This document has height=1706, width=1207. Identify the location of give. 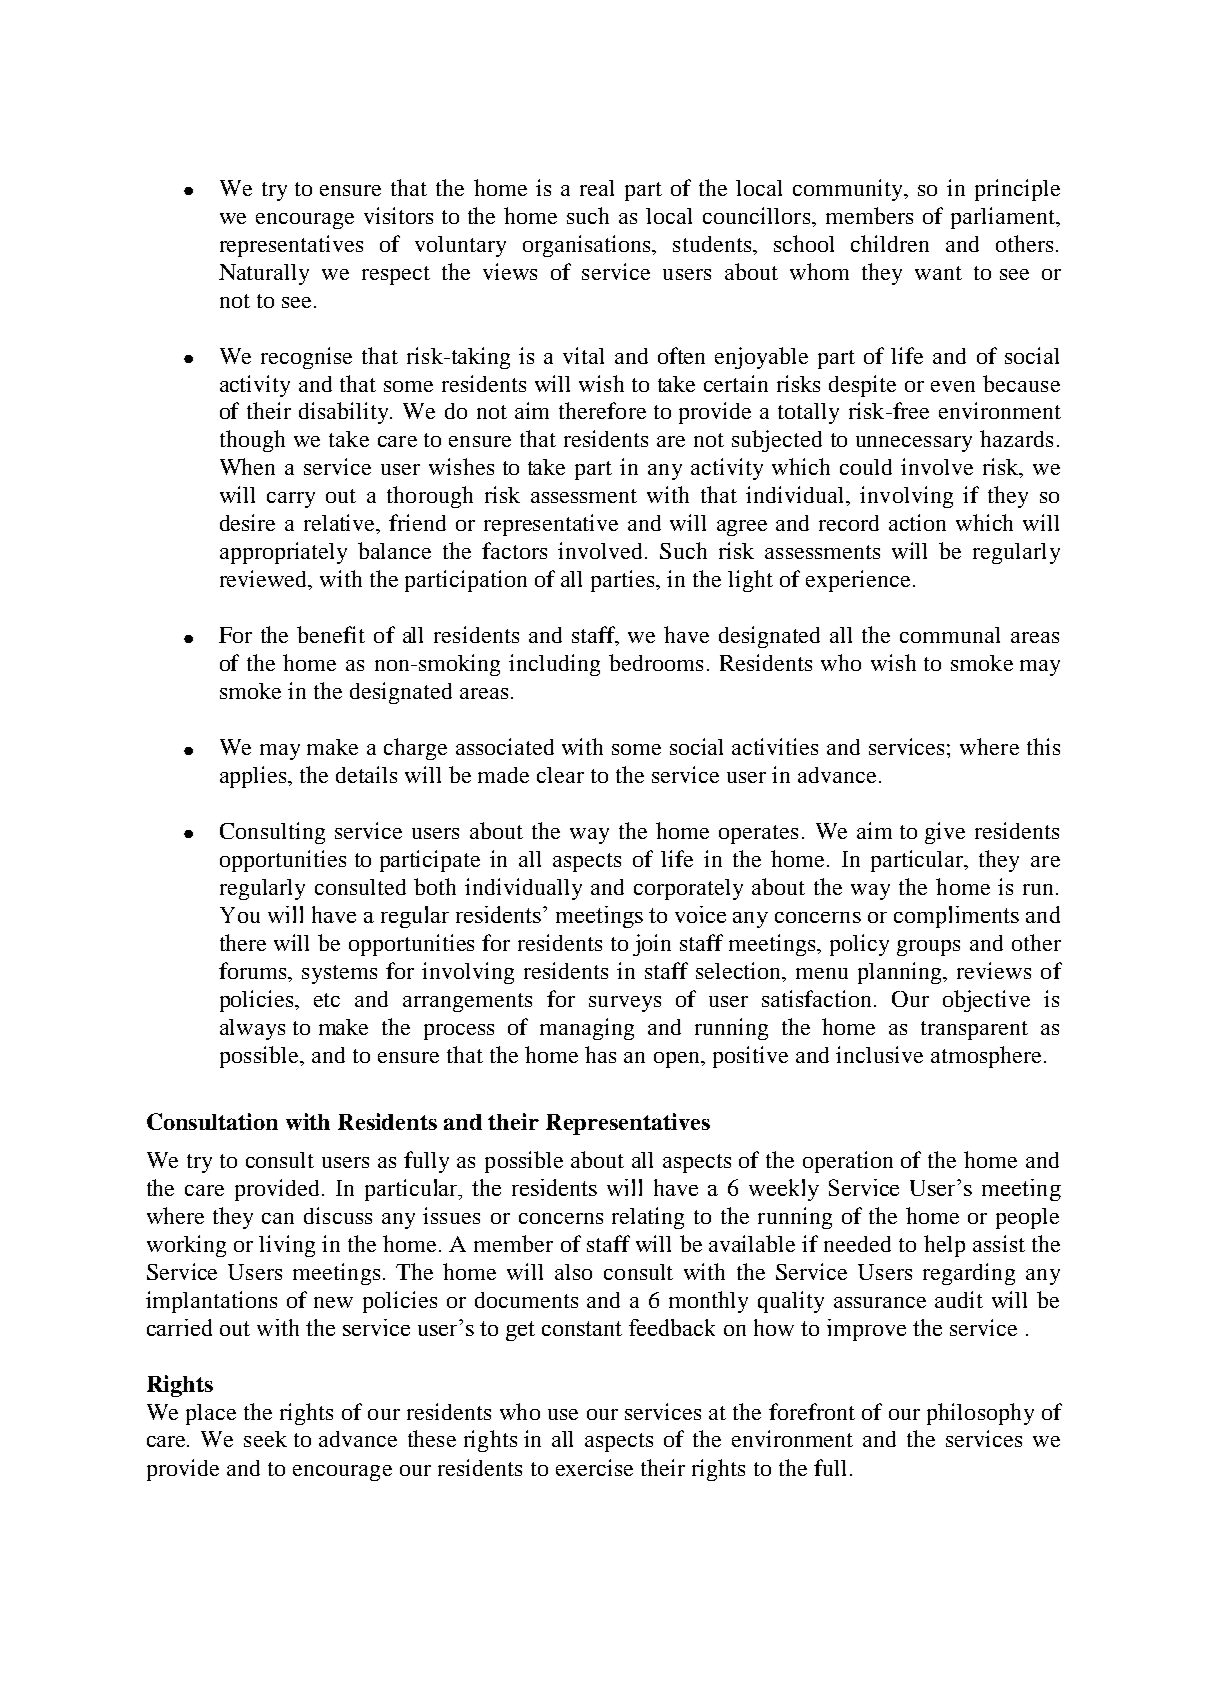
(945, 833).
